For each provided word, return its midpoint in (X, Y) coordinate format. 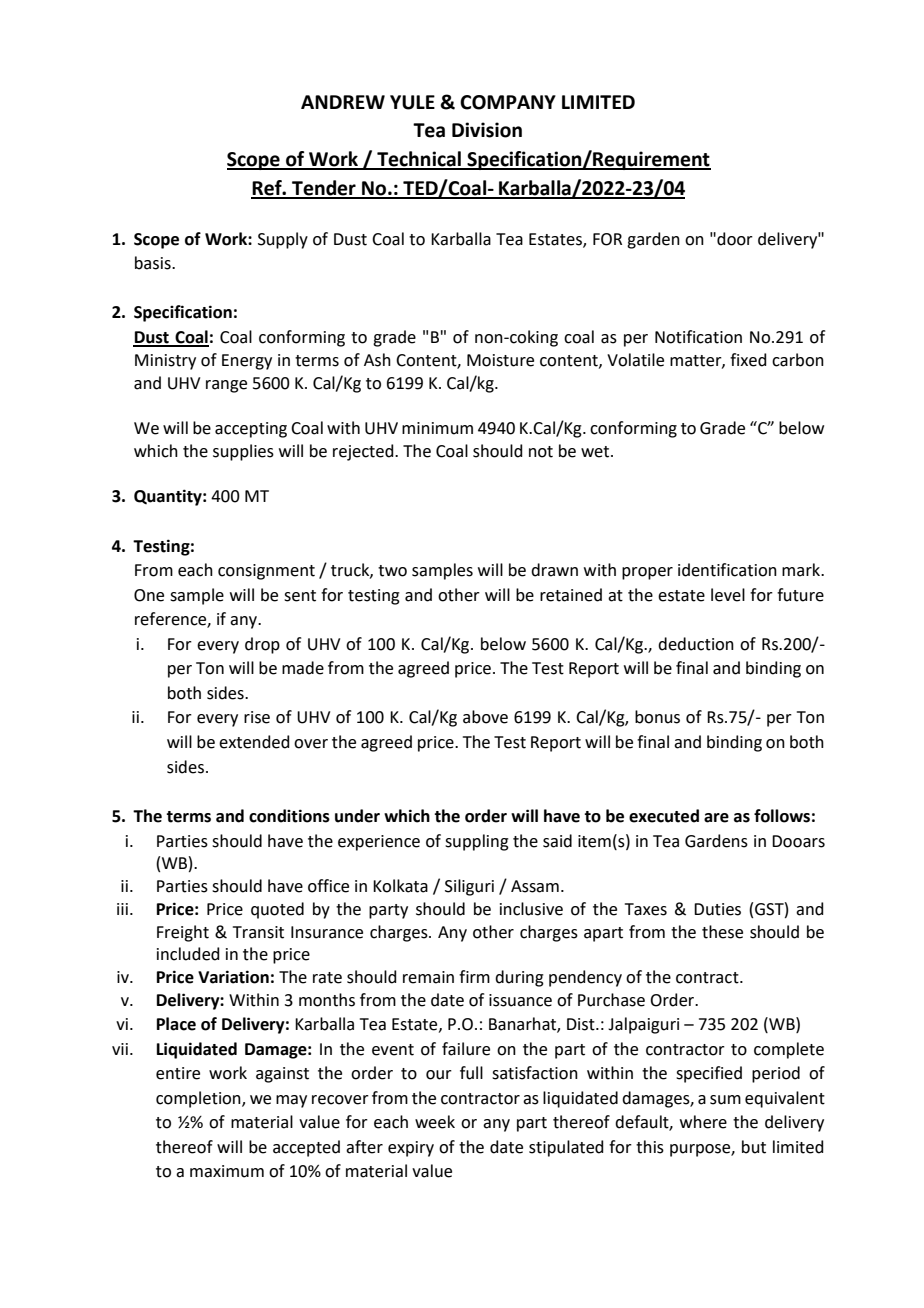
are (716, 818)
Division (487, 130)
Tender (324, 189)
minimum (437, 428)
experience (379, 843)
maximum (227, 1171)
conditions (289, 816)
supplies (243, 452)
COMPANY (508, 102)
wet (596, 452)
